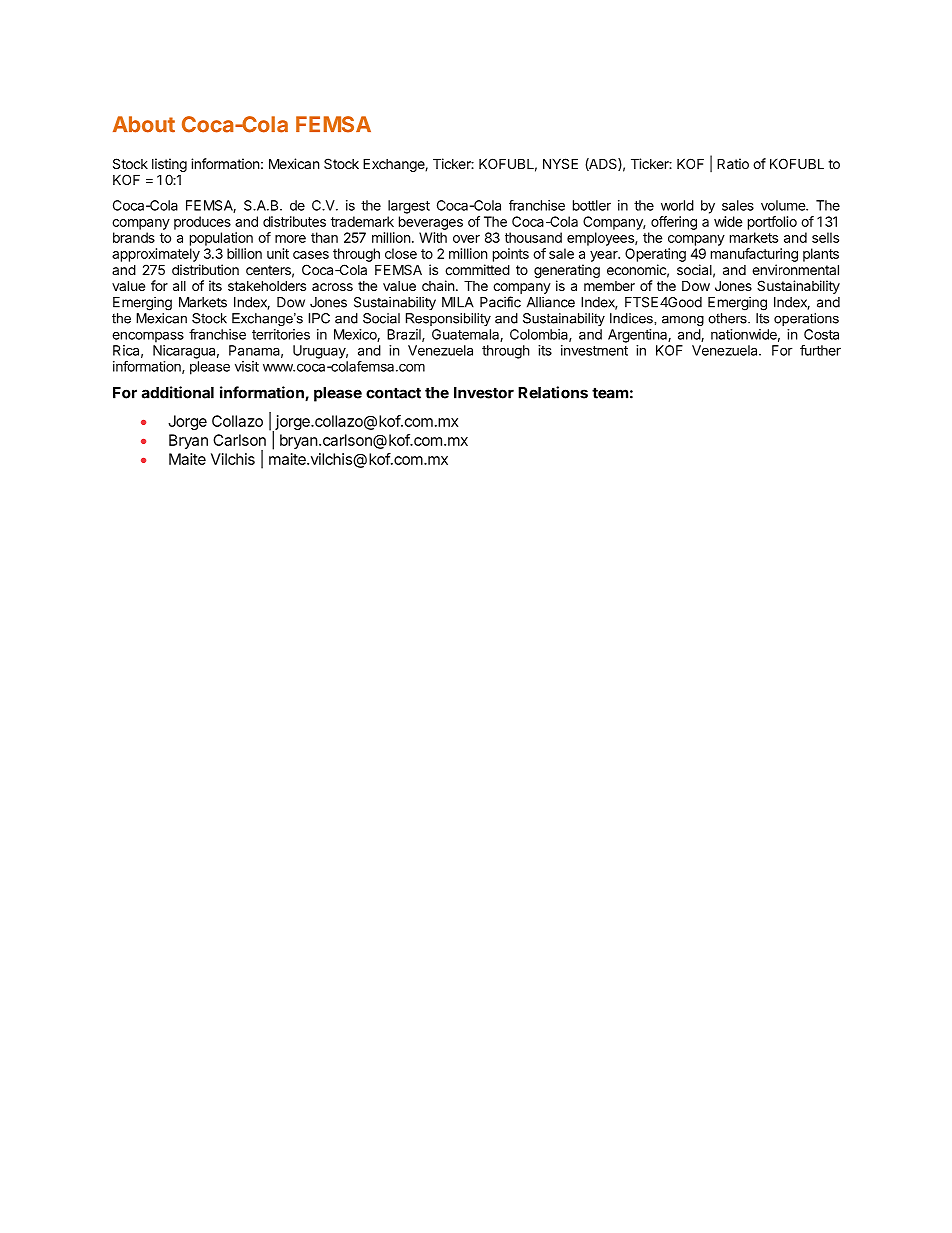  I want to click on portfolio, so click(772, 223).
